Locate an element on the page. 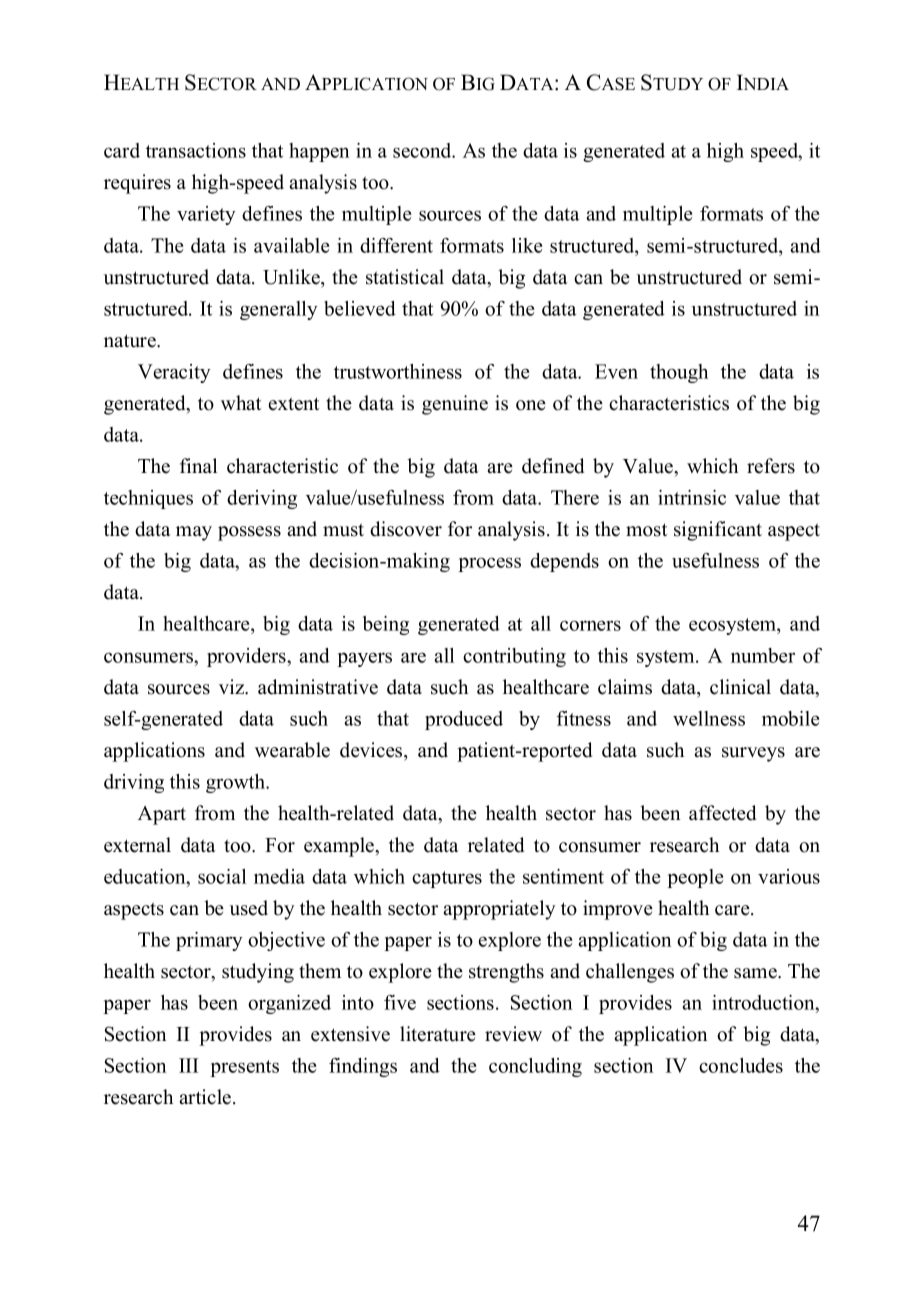 The width and height of the image is (924, 1305). produced is located at coordinates (464, 720).
